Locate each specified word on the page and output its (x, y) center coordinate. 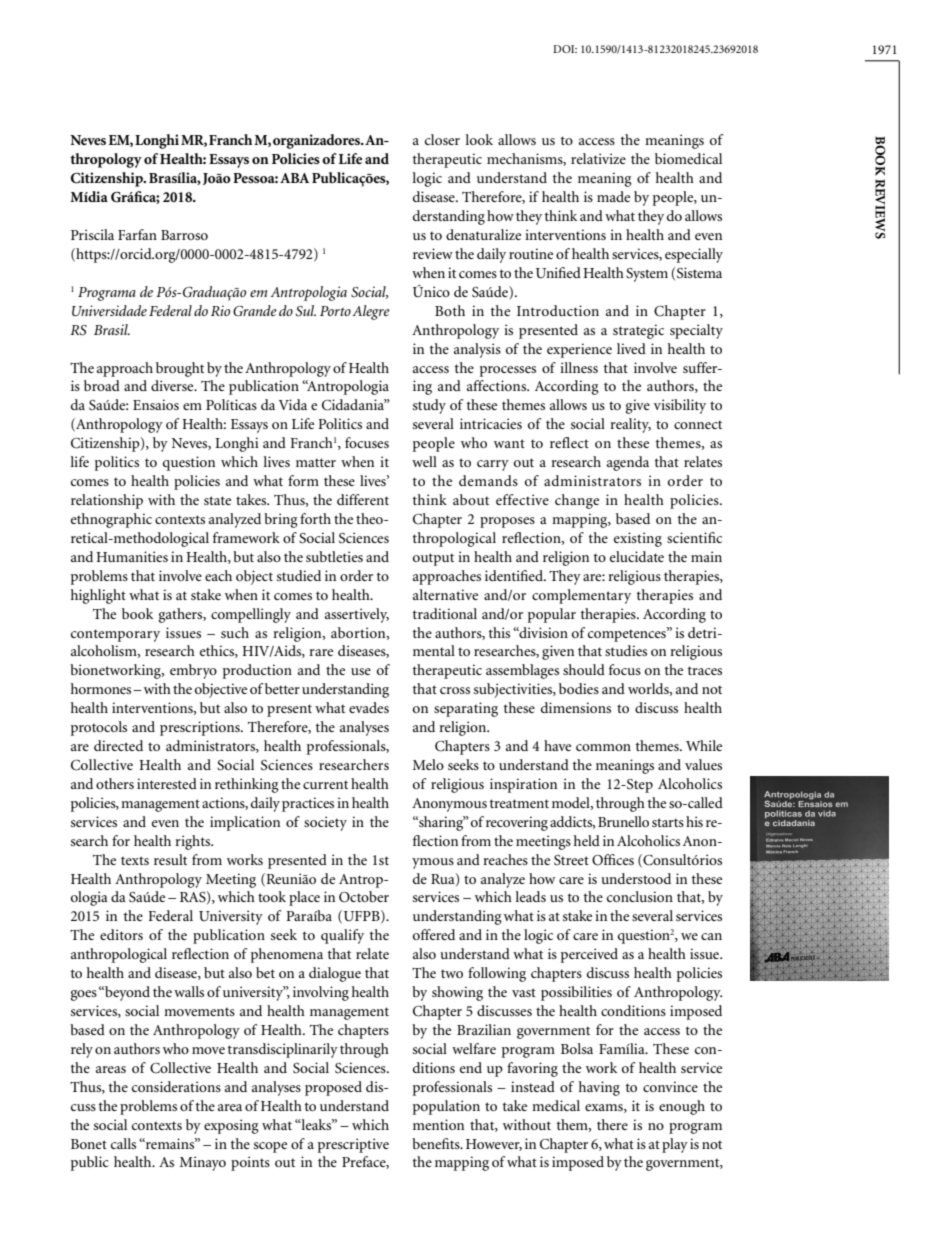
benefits (437, 1143)
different (363, 499)
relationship (107, 501)
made (613, 196)
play (675, 1145)
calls (123, 1143)
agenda (628, 463)
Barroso (184, 235)
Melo (428, 764)
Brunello (623, 821)
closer (442, 139)
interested (167, 783)
